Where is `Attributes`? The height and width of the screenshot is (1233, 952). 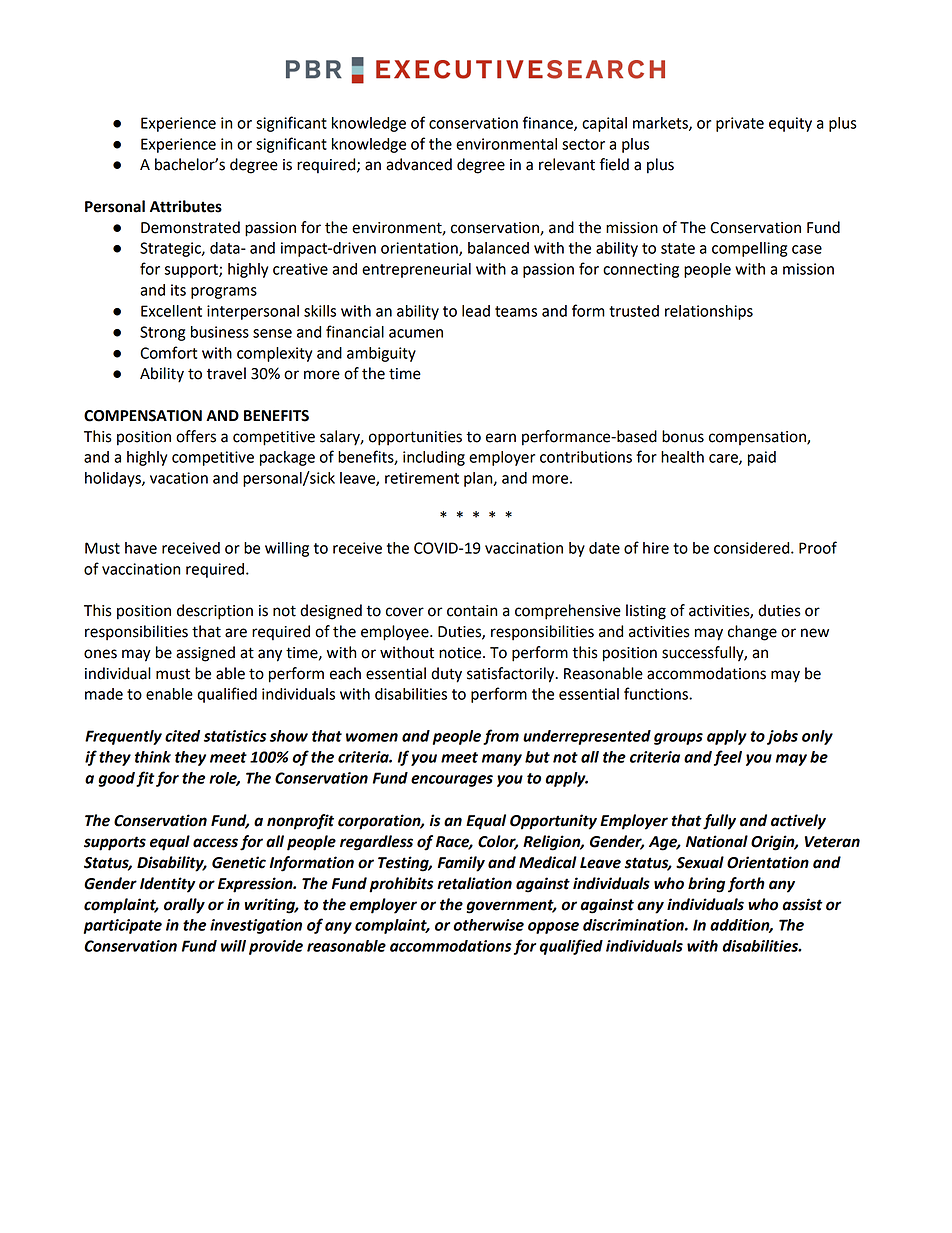 Attributes is located at coordinates (186, 206).
